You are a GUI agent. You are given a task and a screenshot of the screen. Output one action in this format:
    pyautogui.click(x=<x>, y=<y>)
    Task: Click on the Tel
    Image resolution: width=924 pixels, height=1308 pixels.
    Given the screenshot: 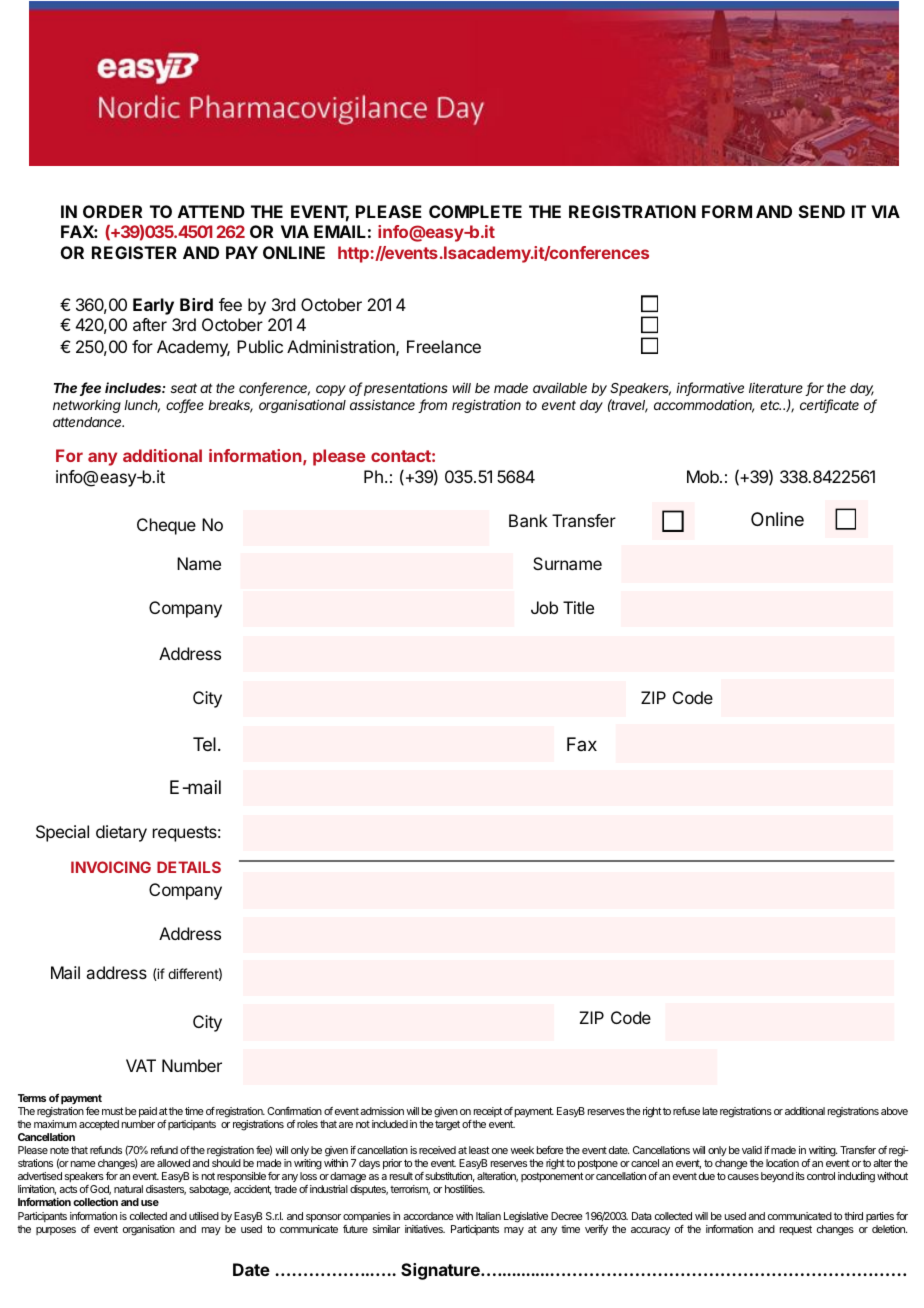 What is the action you would take?
    pyautogui.click(x=204, y=744)
